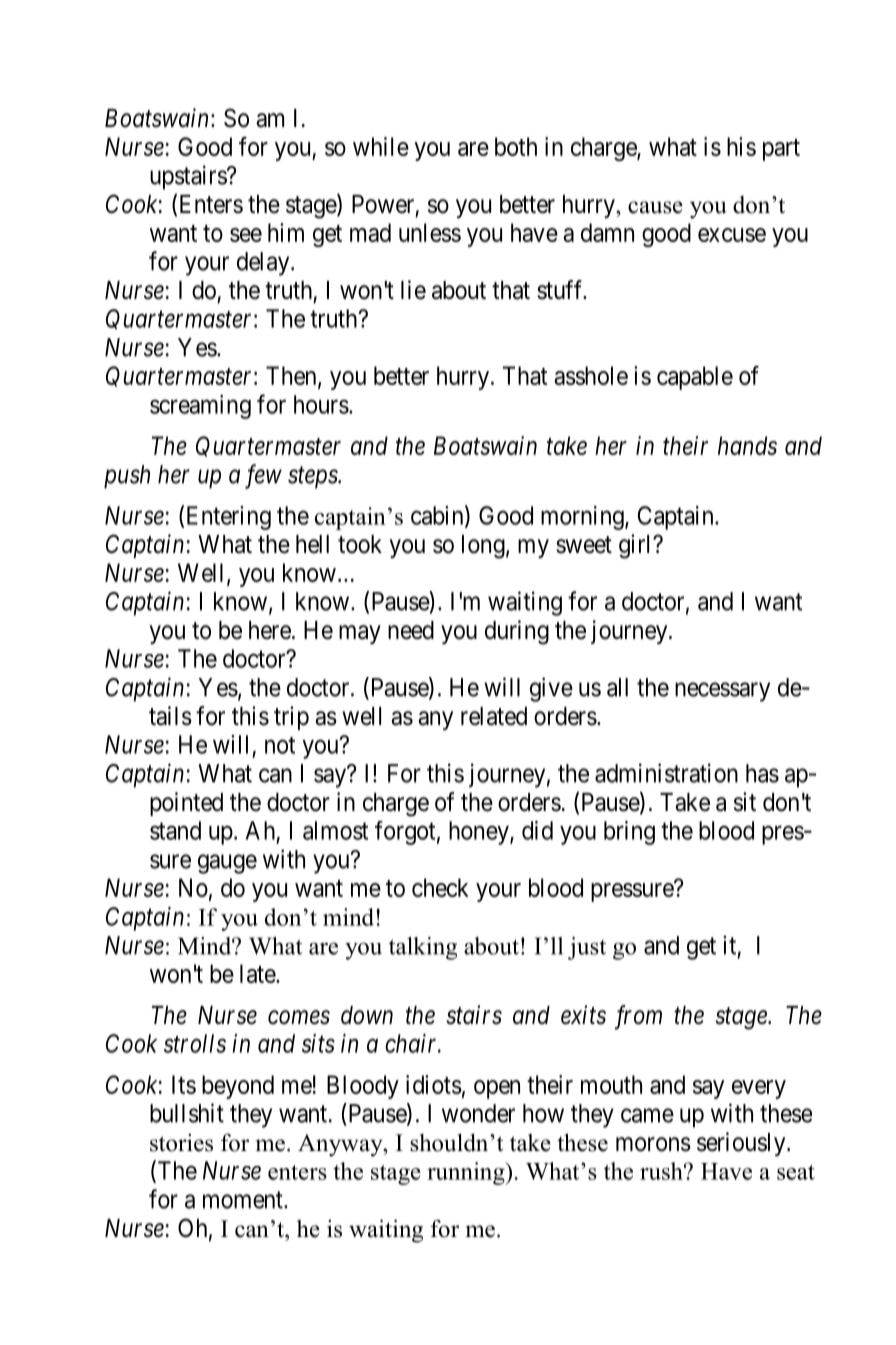 This document has height=1345, width=896. What do you see at coordinates (246, 235) in the document?
I see `see` at bounding box center [246, 235].
